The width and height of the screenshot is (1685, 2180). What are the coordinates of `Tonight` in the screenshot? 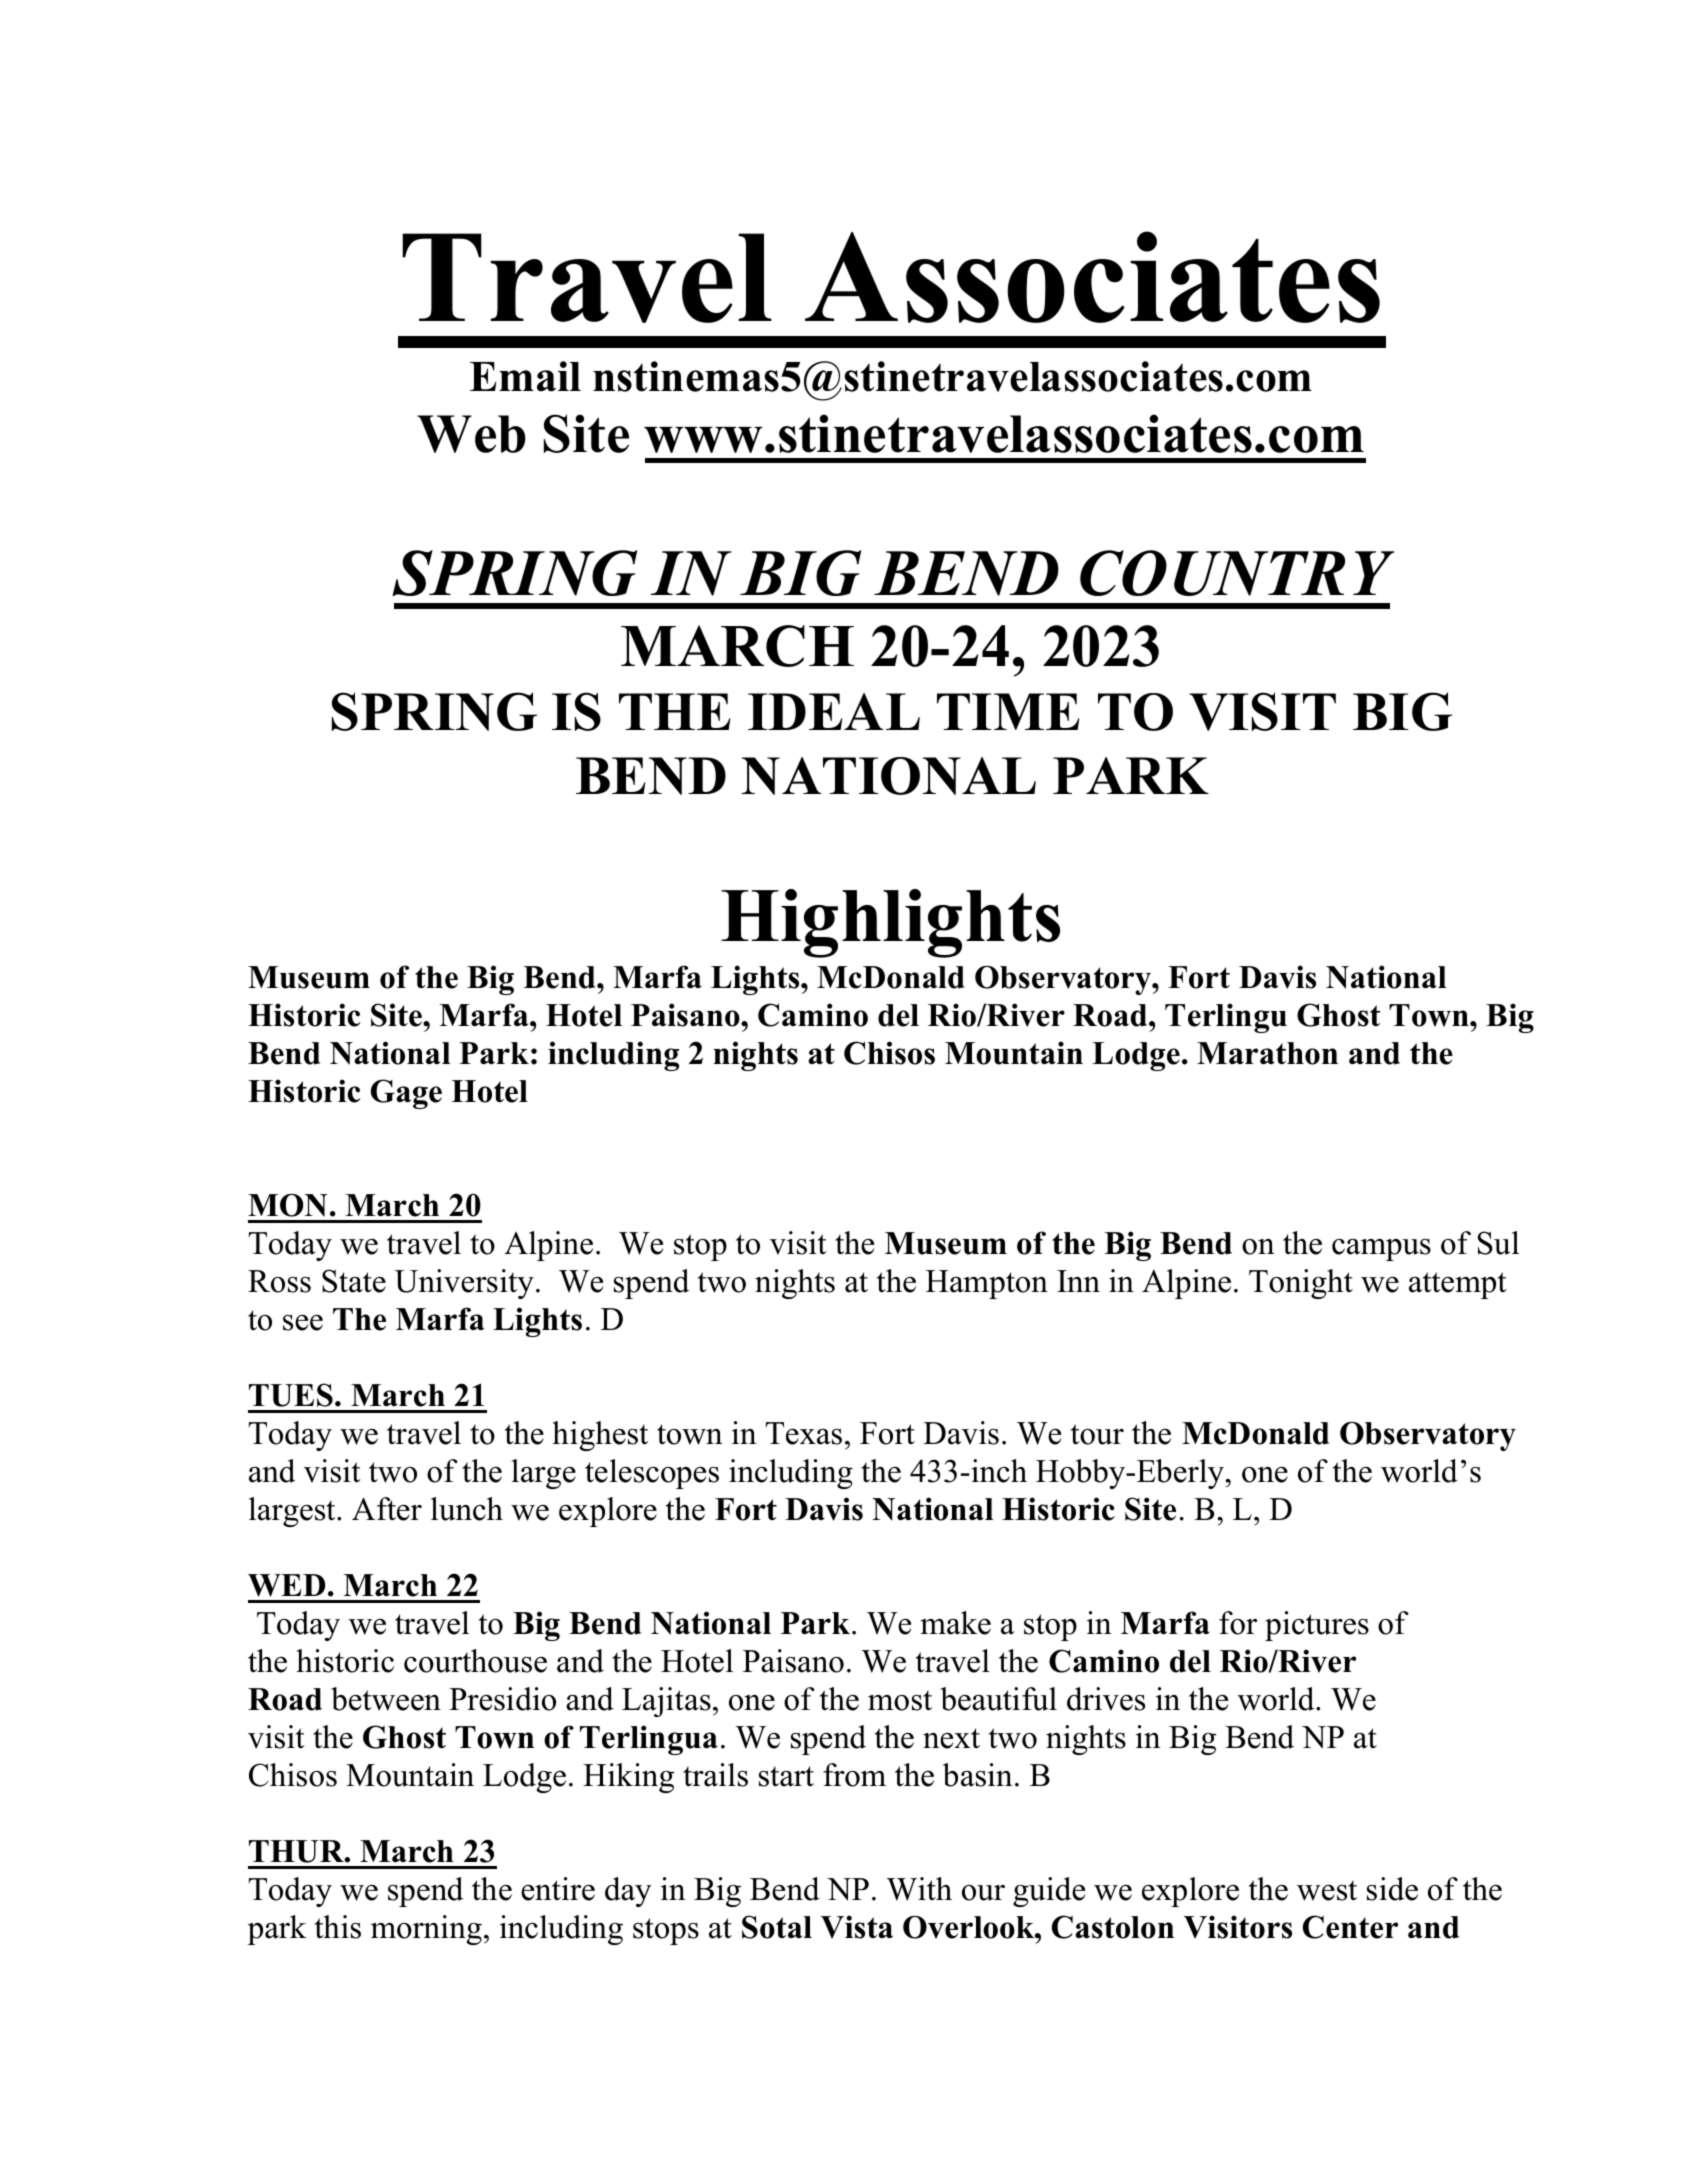 It's located at (1301, 1284).
